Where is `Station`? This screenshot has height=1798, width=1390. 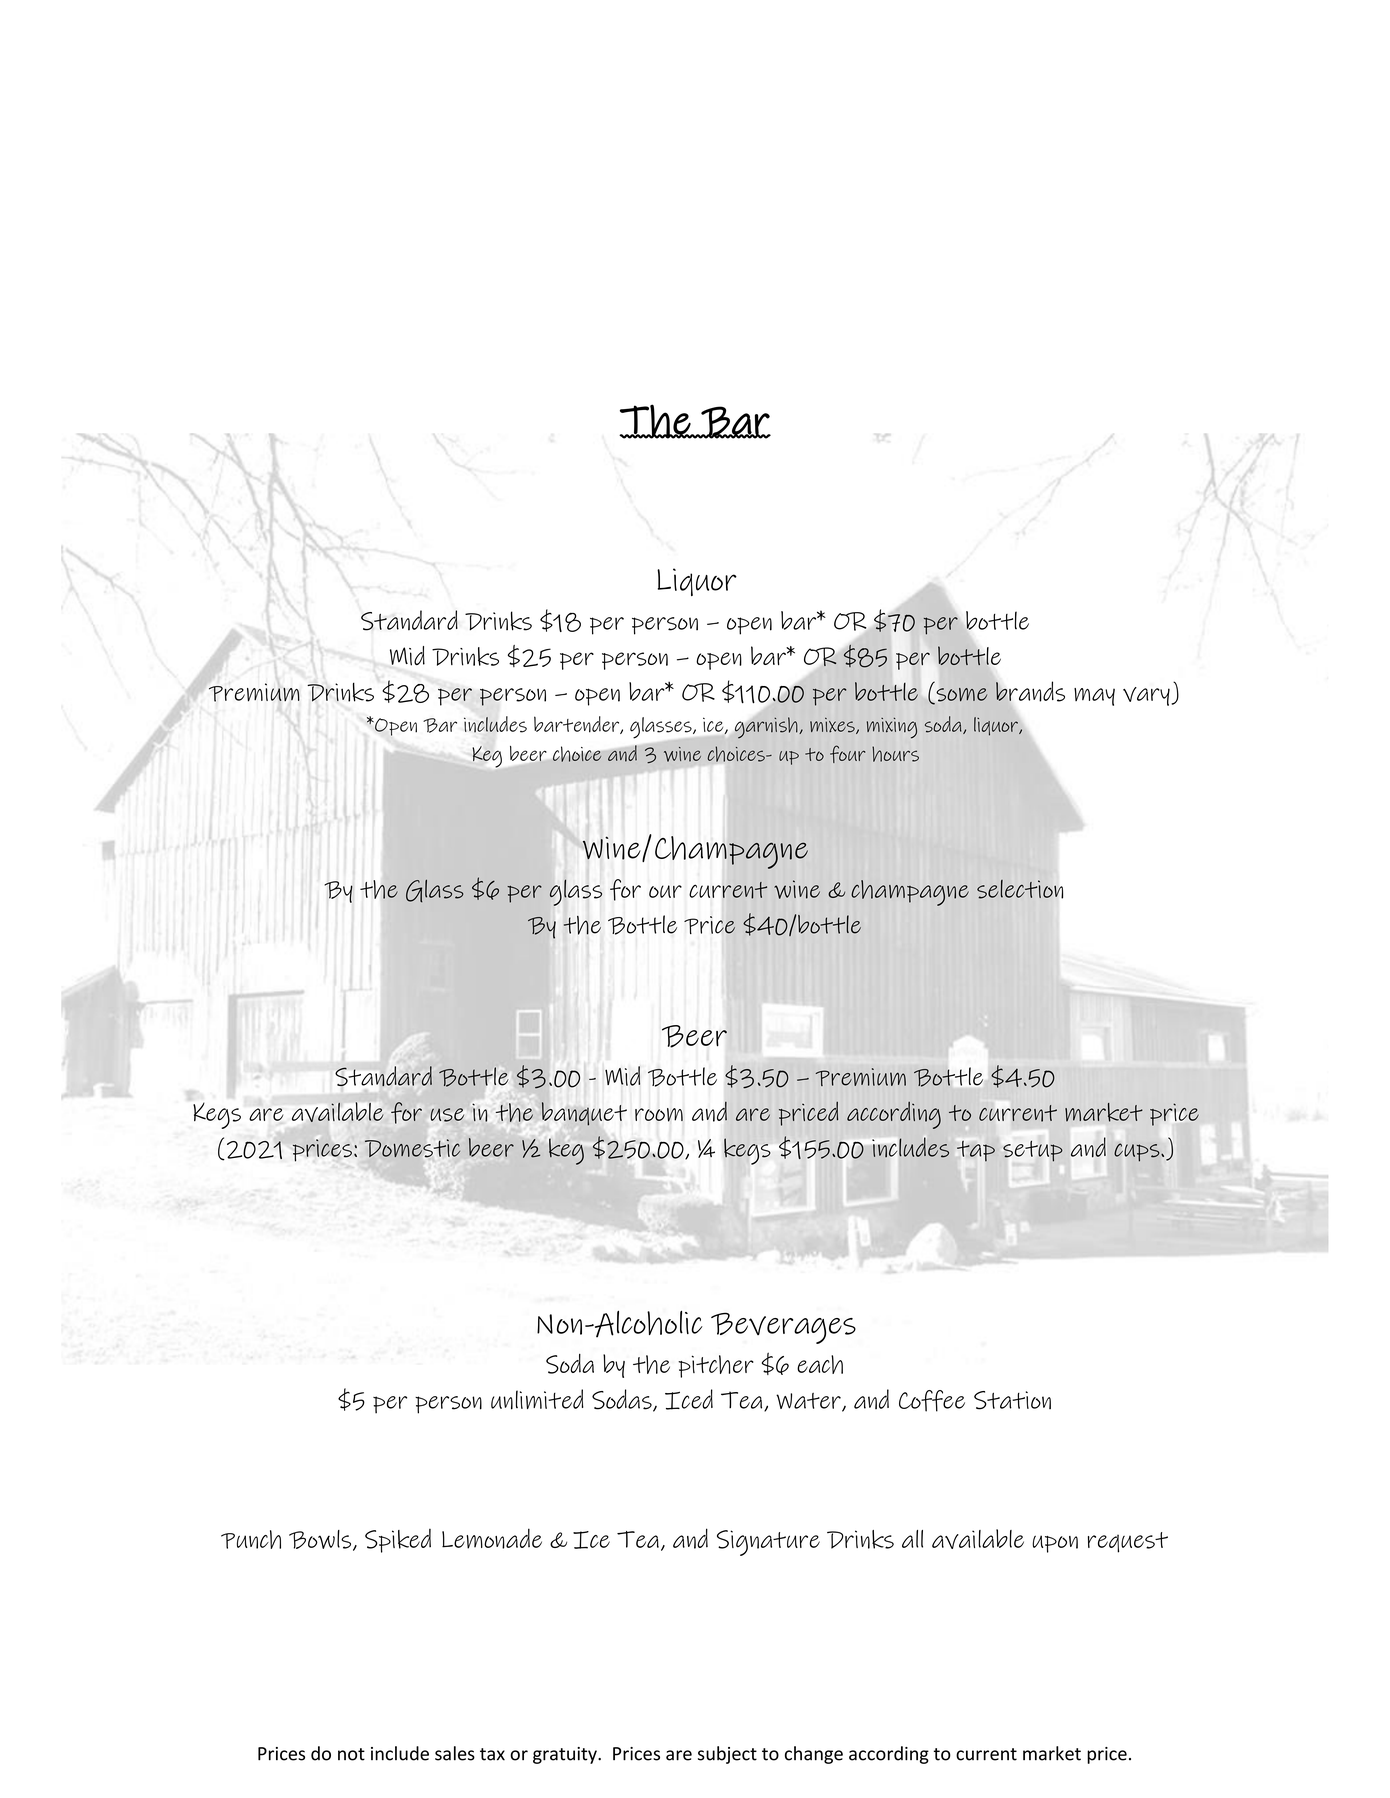 Station is located at coordinates (1012, 1400).
